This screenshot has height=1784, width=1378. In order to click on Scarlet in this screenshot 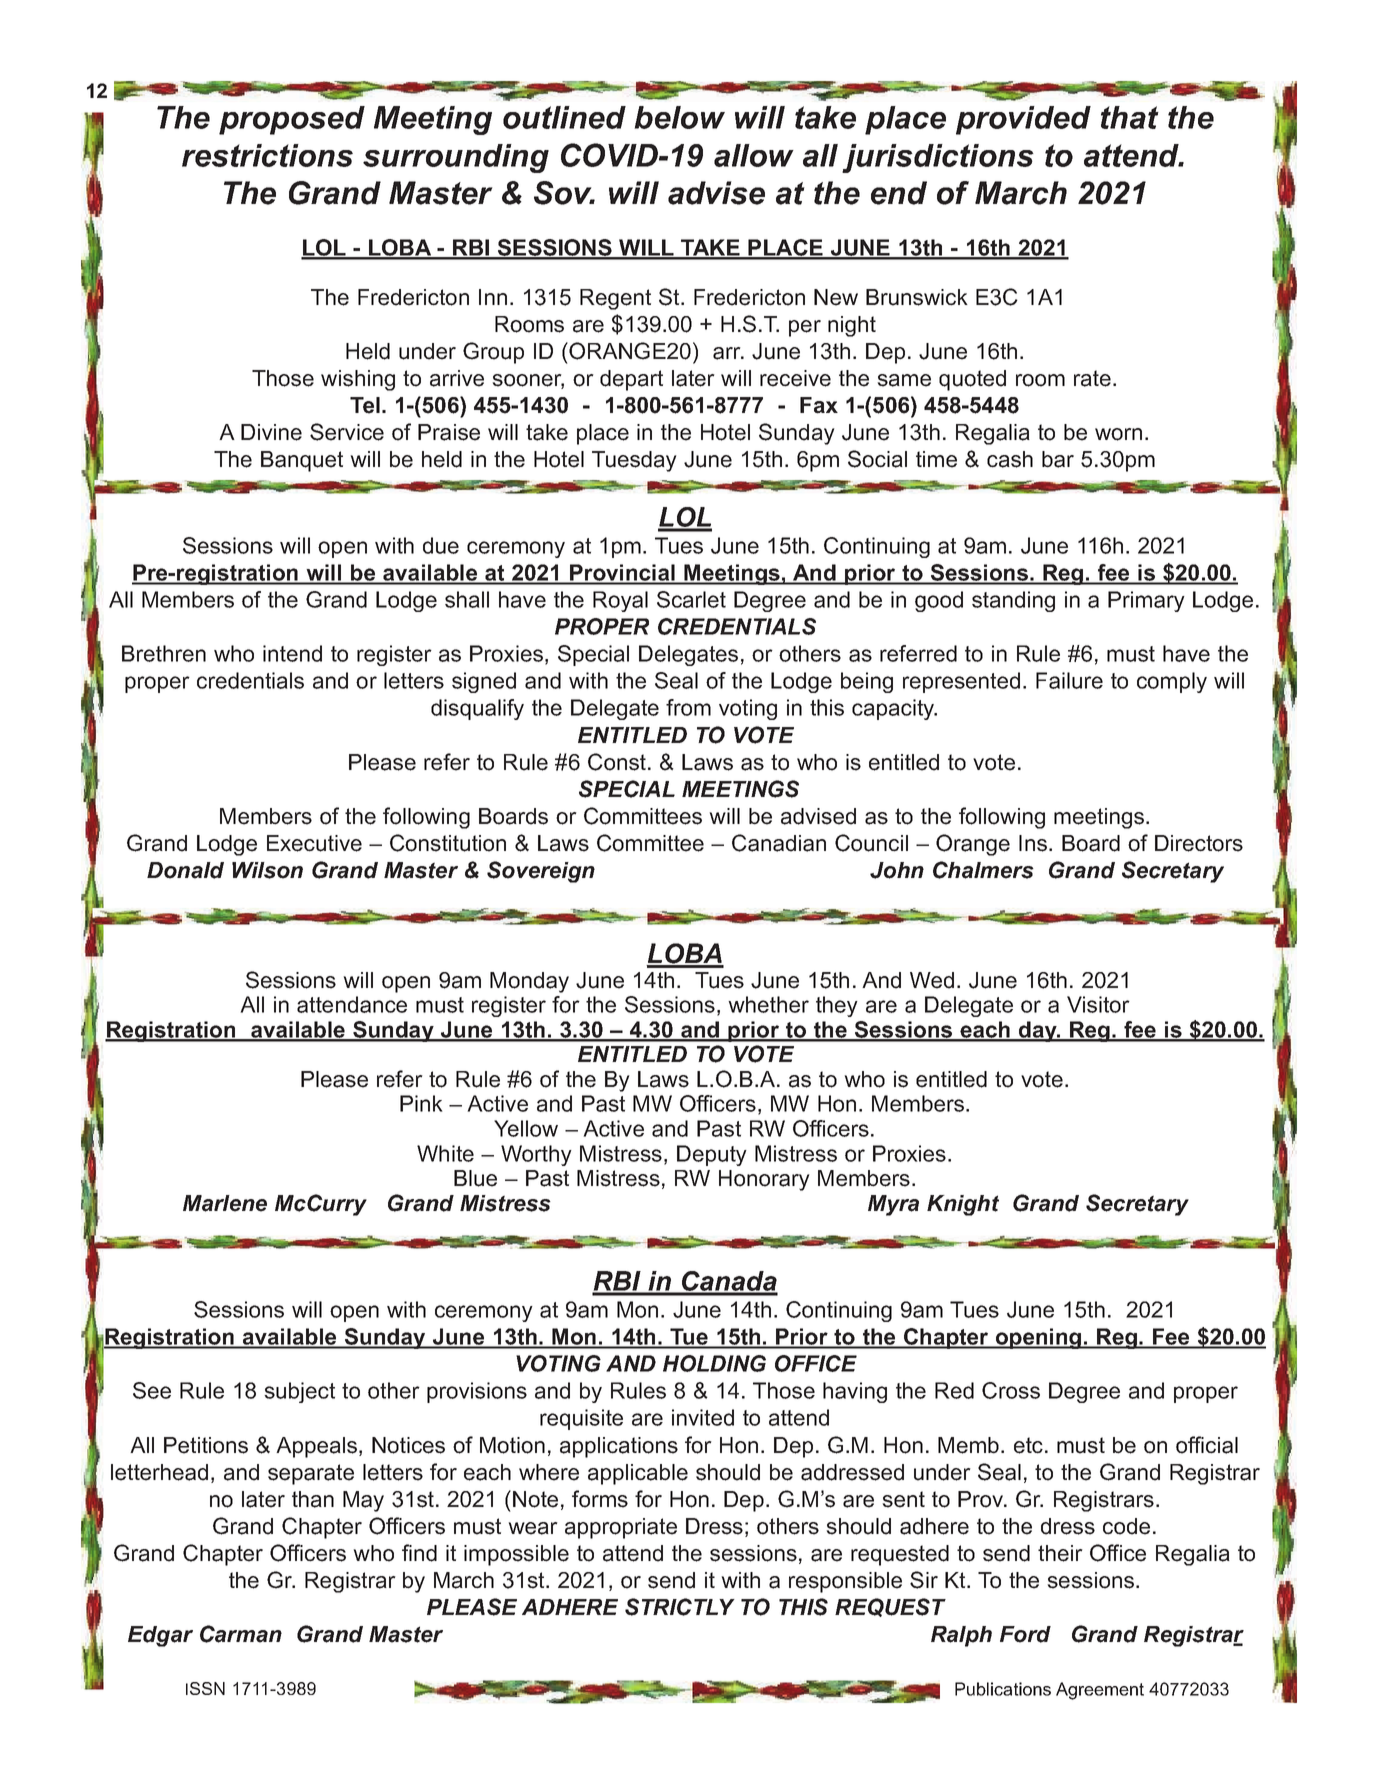, I will do `click(691, 599)`.
